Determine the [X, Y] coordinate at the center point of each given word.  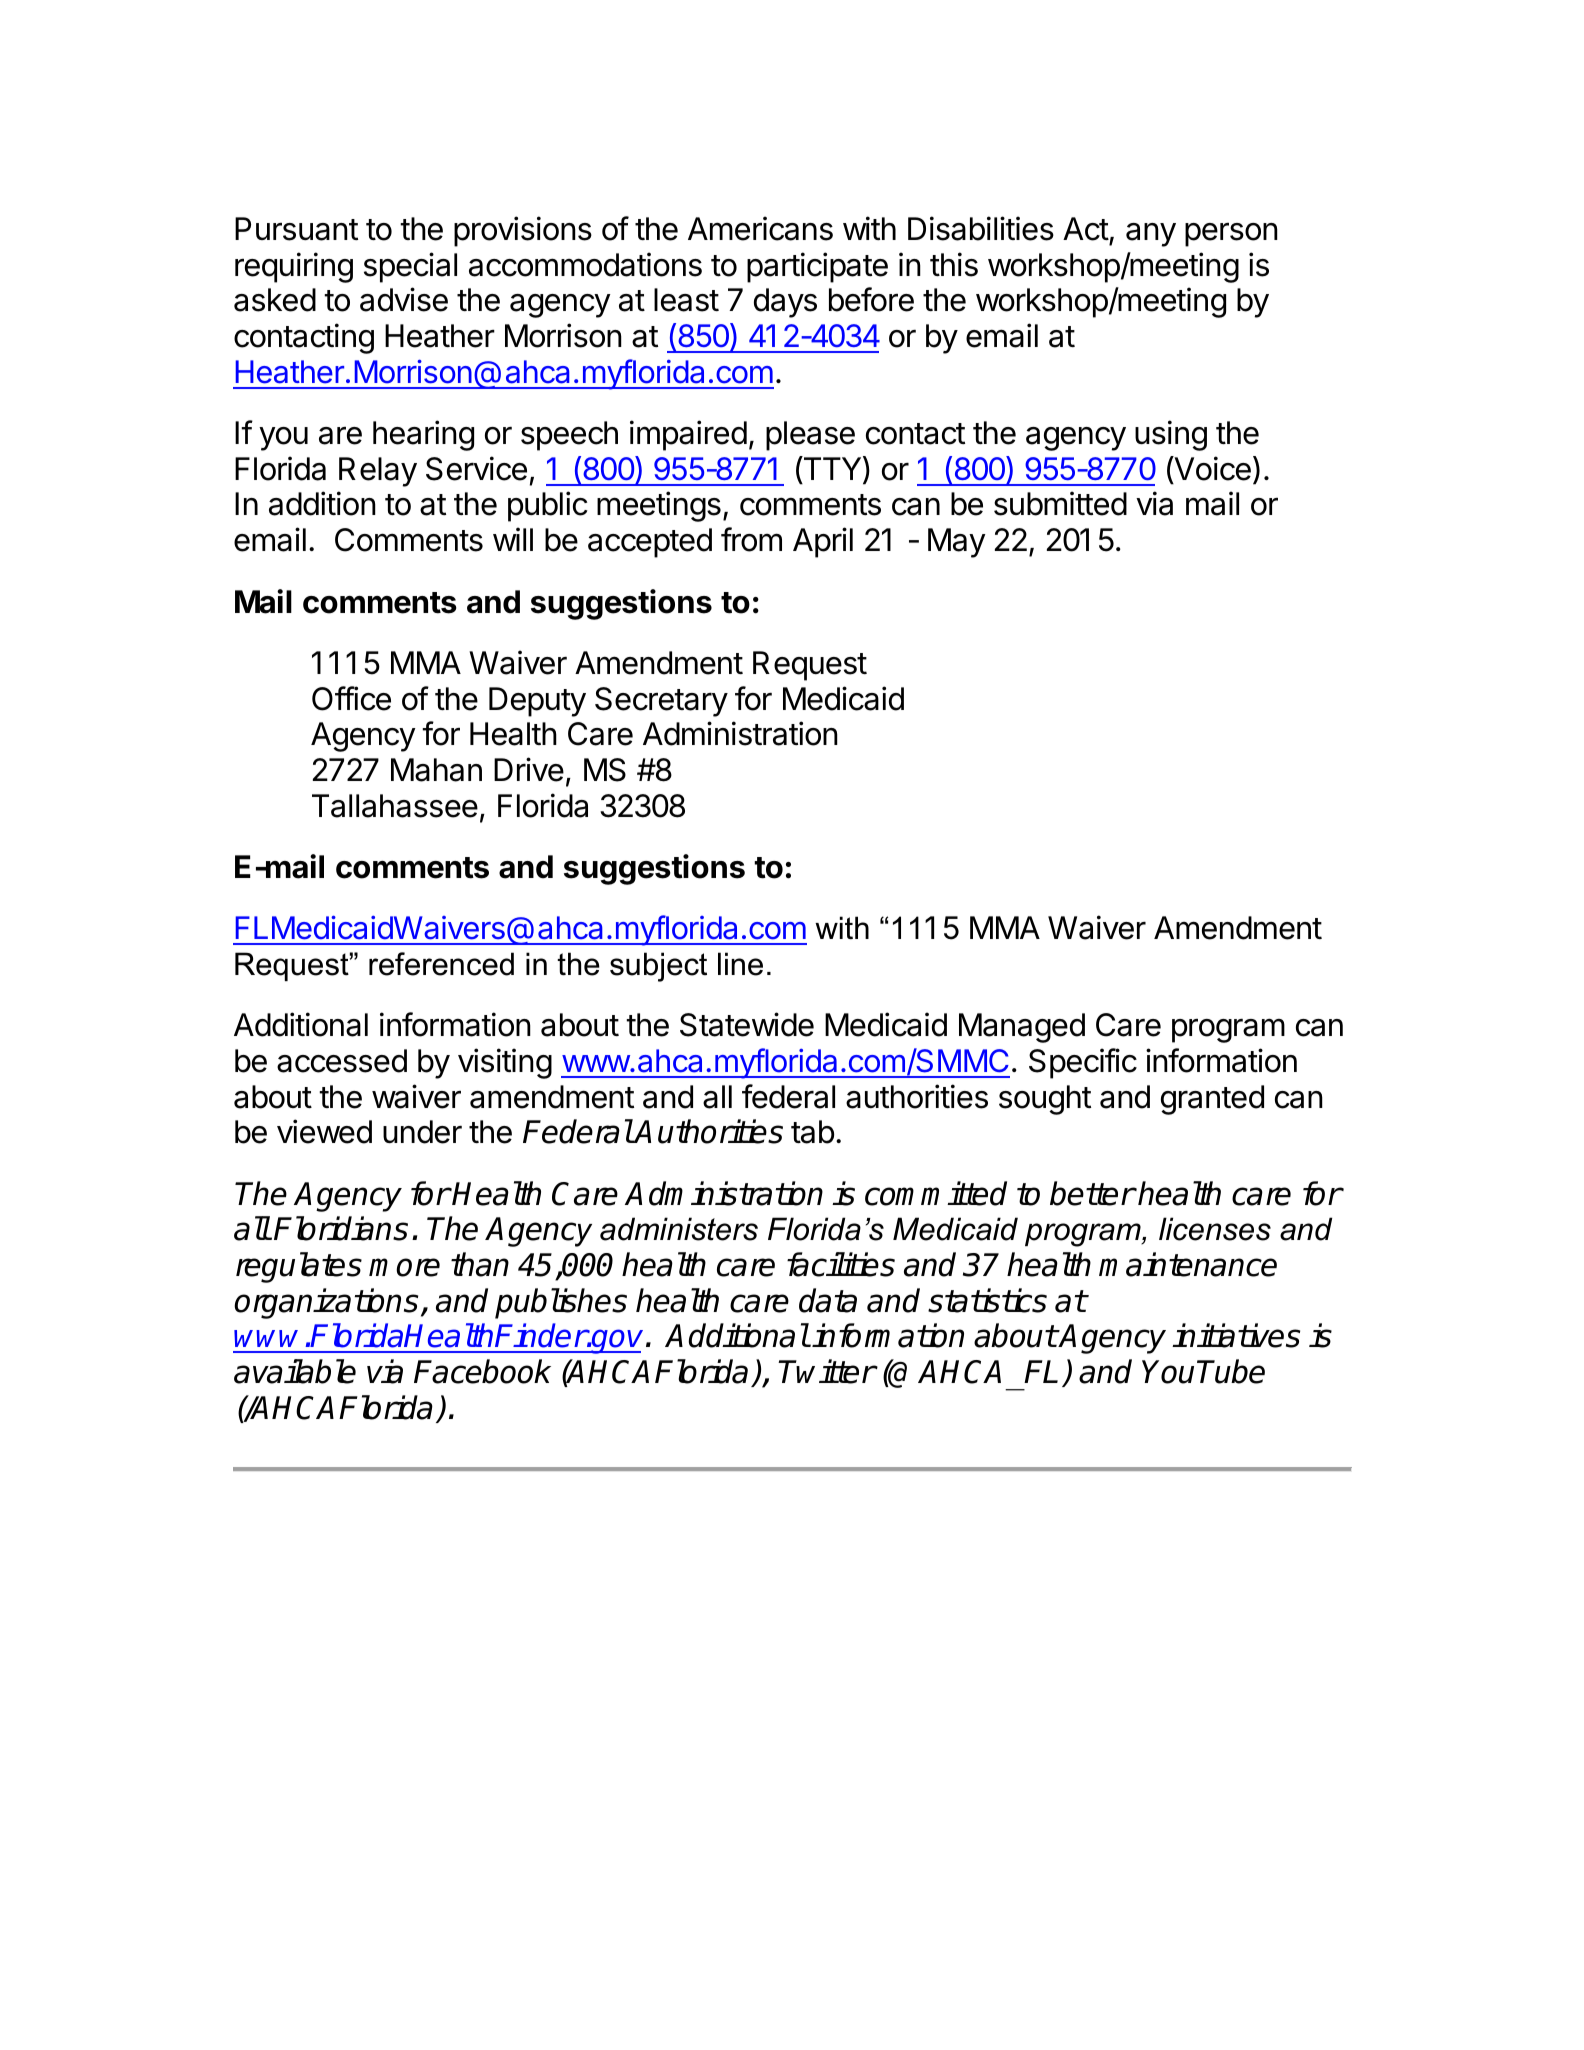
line [740, 964]
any [1151, 235]
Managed [1022, 1028]
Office [351, 698]
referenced [441, 964]
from [751, 539]
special [410, 267]
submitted [1060, 503]
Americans [760, 228]
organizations [326, 1303]
